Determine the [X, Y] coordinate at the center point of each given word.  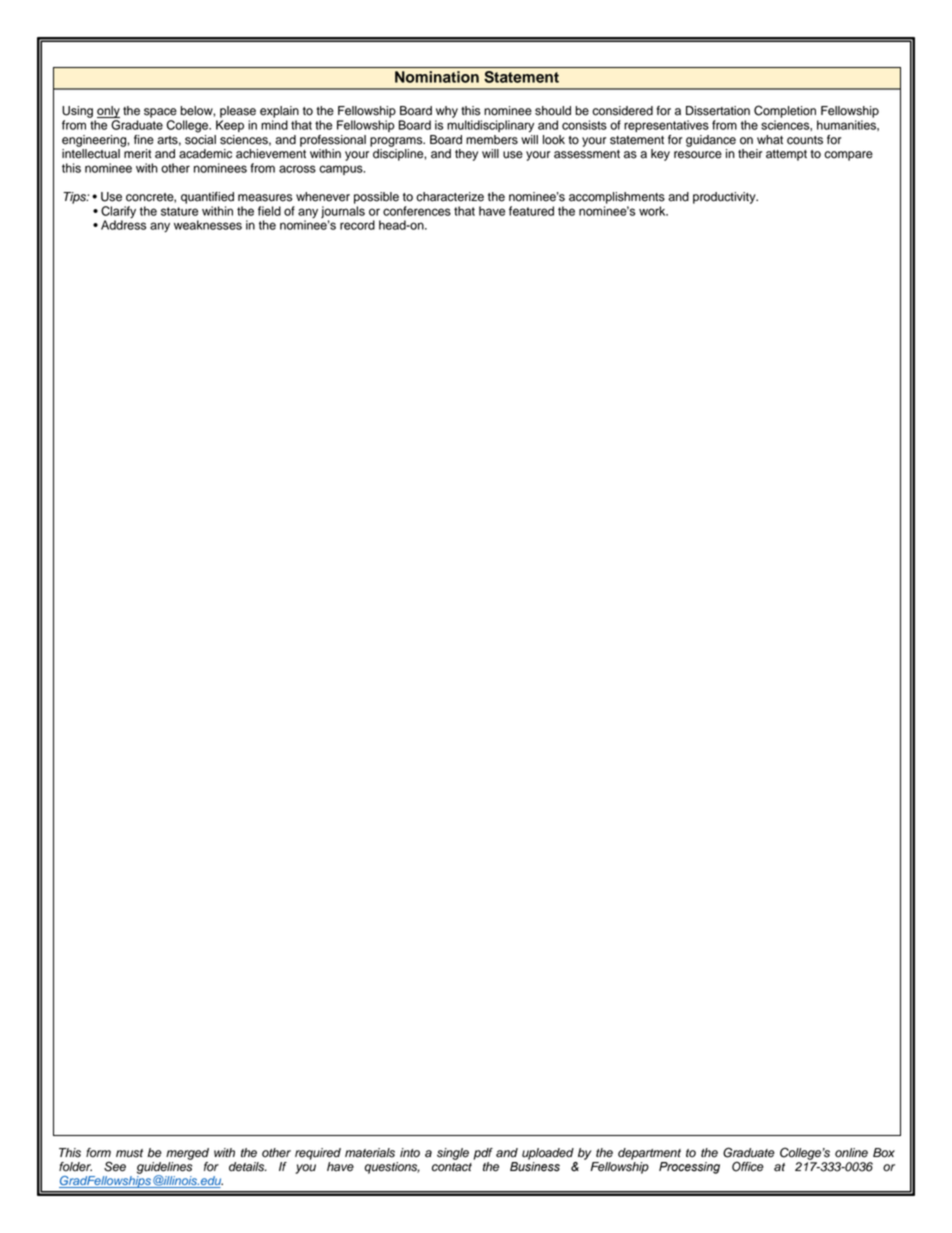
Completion [785, 111]
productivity [725, 198]
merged [187, 1154]
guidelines [164, 1169]
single [453, 1154]
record [357, 225]
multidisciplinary [490, 126]
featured [531, 211]
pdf [483, 1154]
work [653, 211]
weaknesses [208, 225]
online [851, 1153]
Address [123, 224]
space [160, 113]
